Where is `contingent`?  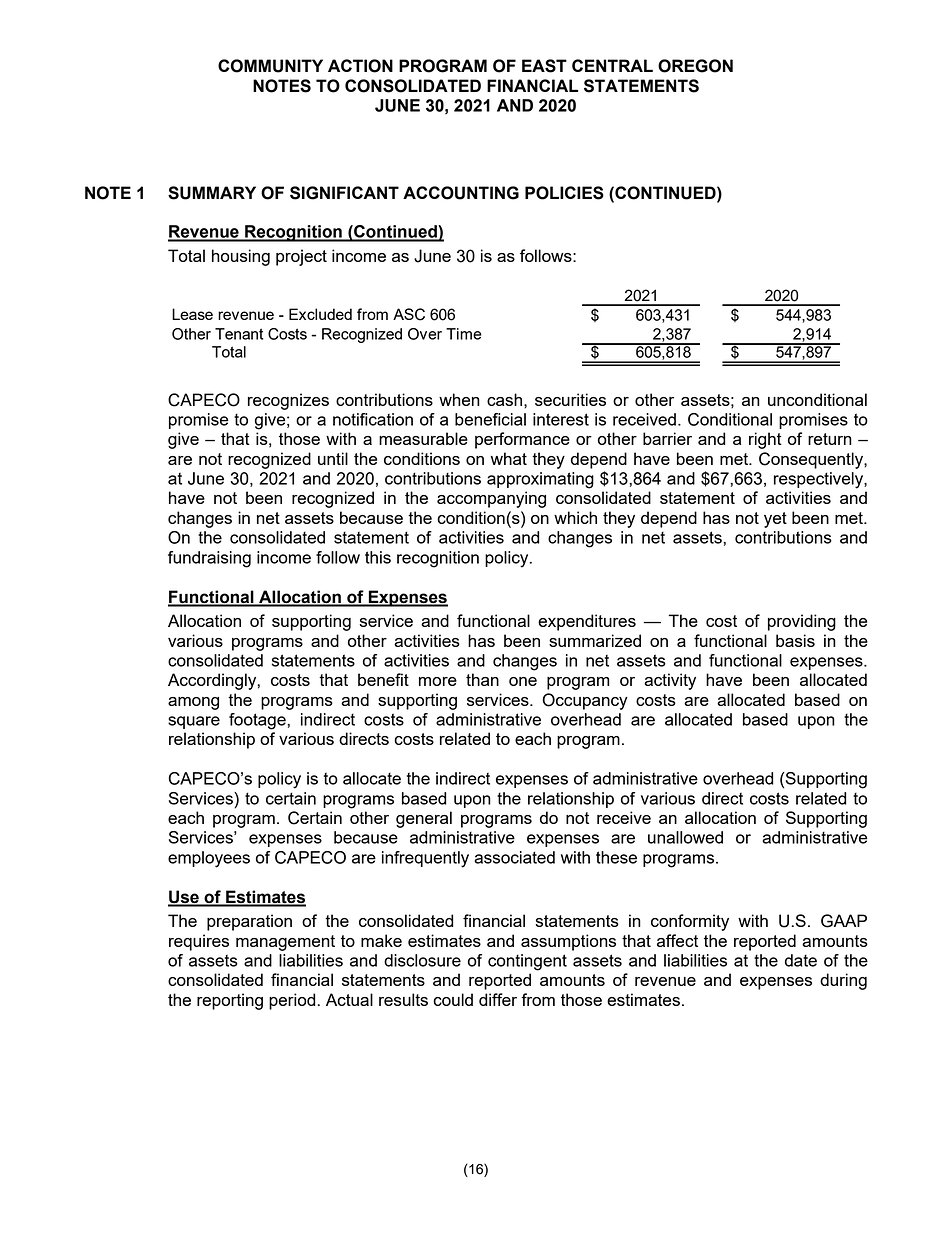
contingent is located at coordinates (527, 962).
